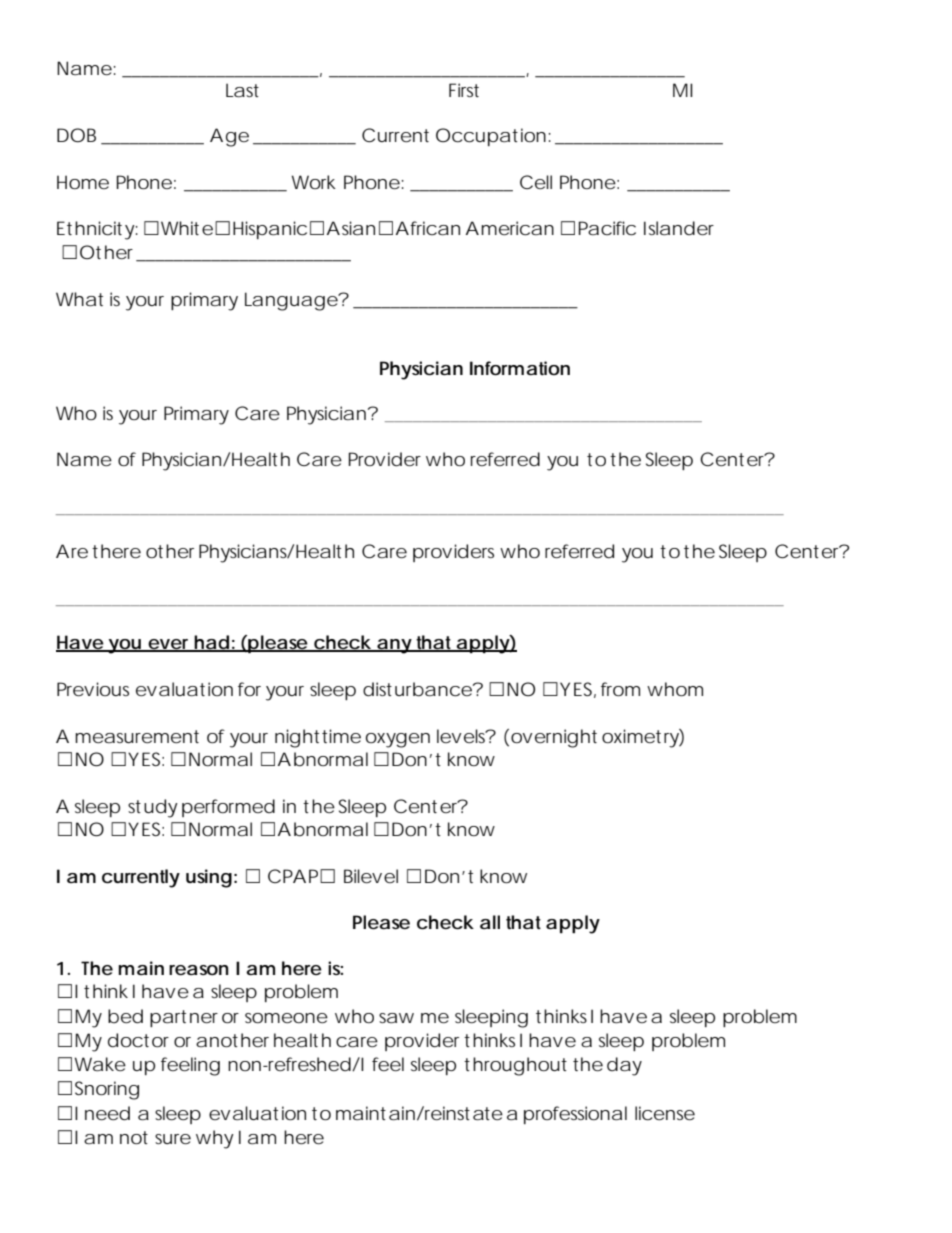 The height and width of the screenshot is (1233, 952). I want to click on ever, so click(168, 645).
